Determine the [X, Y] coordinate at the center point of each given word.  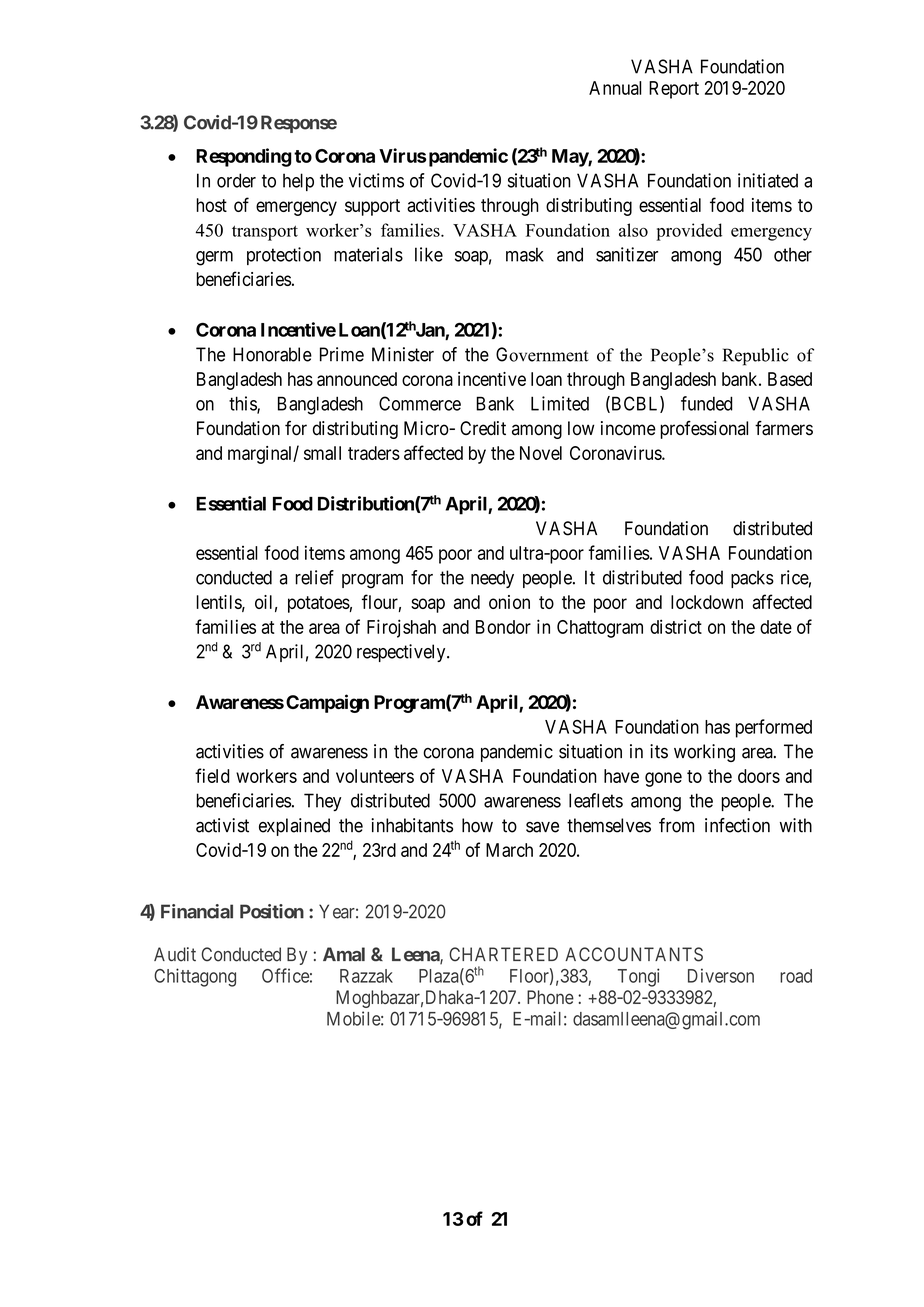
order [236, 180]
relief [314, 577]
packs [752, 579]
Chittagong [195, 977]
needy [492, 579]
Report [674, 90]
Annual [615, 88]
